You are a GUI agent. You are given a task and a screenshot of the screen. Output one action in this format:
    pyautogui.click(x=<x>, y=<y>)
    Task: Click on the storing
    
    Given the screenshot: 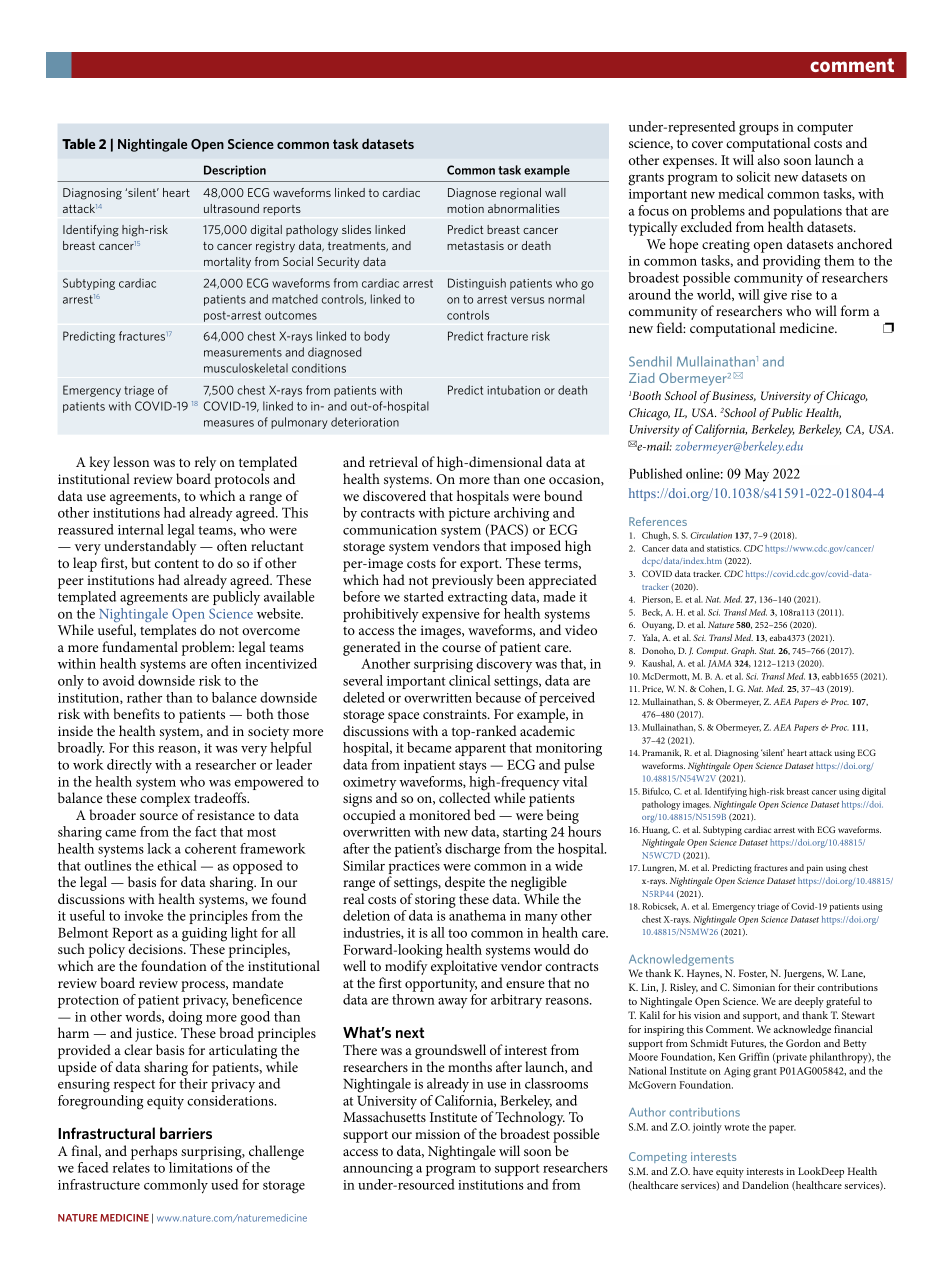 What is the action you would take?
    pyautogui.click(x=435, y=901)
